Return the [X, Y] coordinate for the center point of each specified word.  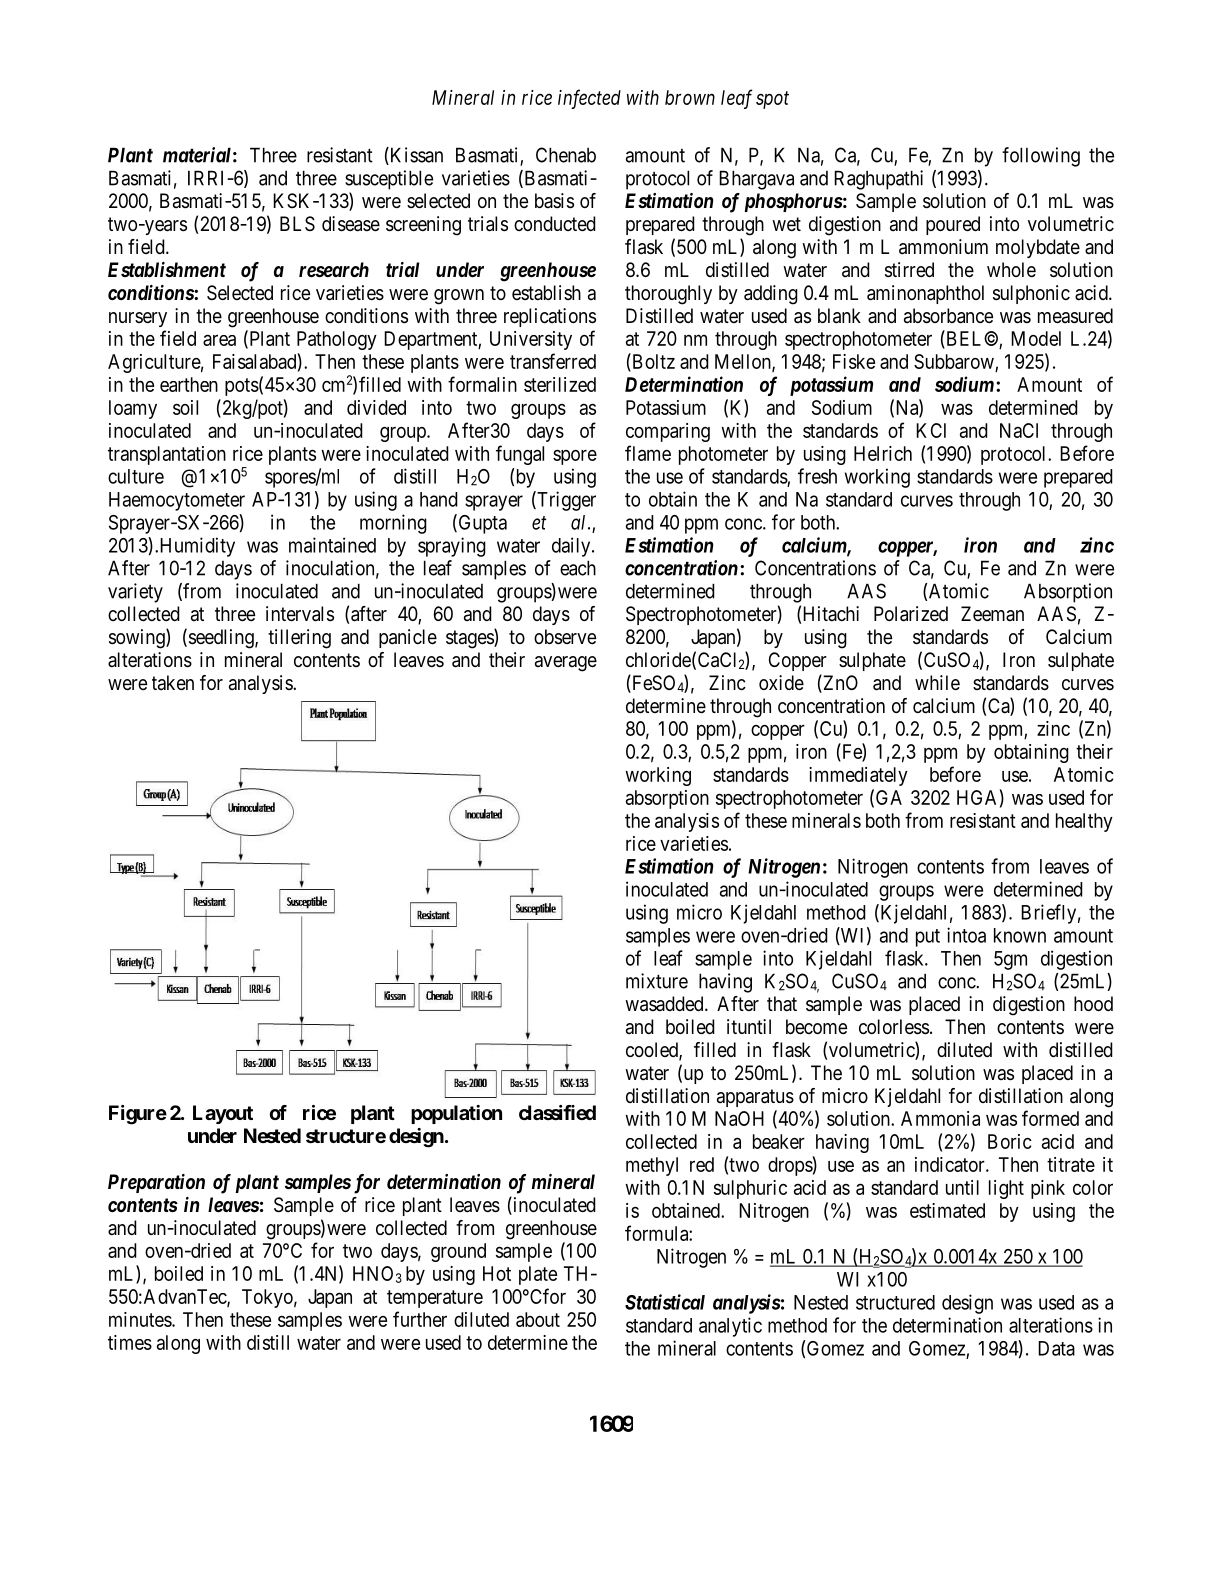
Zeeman [992, 614]
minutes [141, 1319]
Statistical [665, 1302]
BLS [297, 223]
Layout [223, 1114]
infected [589, 99]
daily [572, 547]
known [1020, 935]
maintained [332, 545]
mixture [657, 981]
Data [1056, 1348]
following [1041, 157]
